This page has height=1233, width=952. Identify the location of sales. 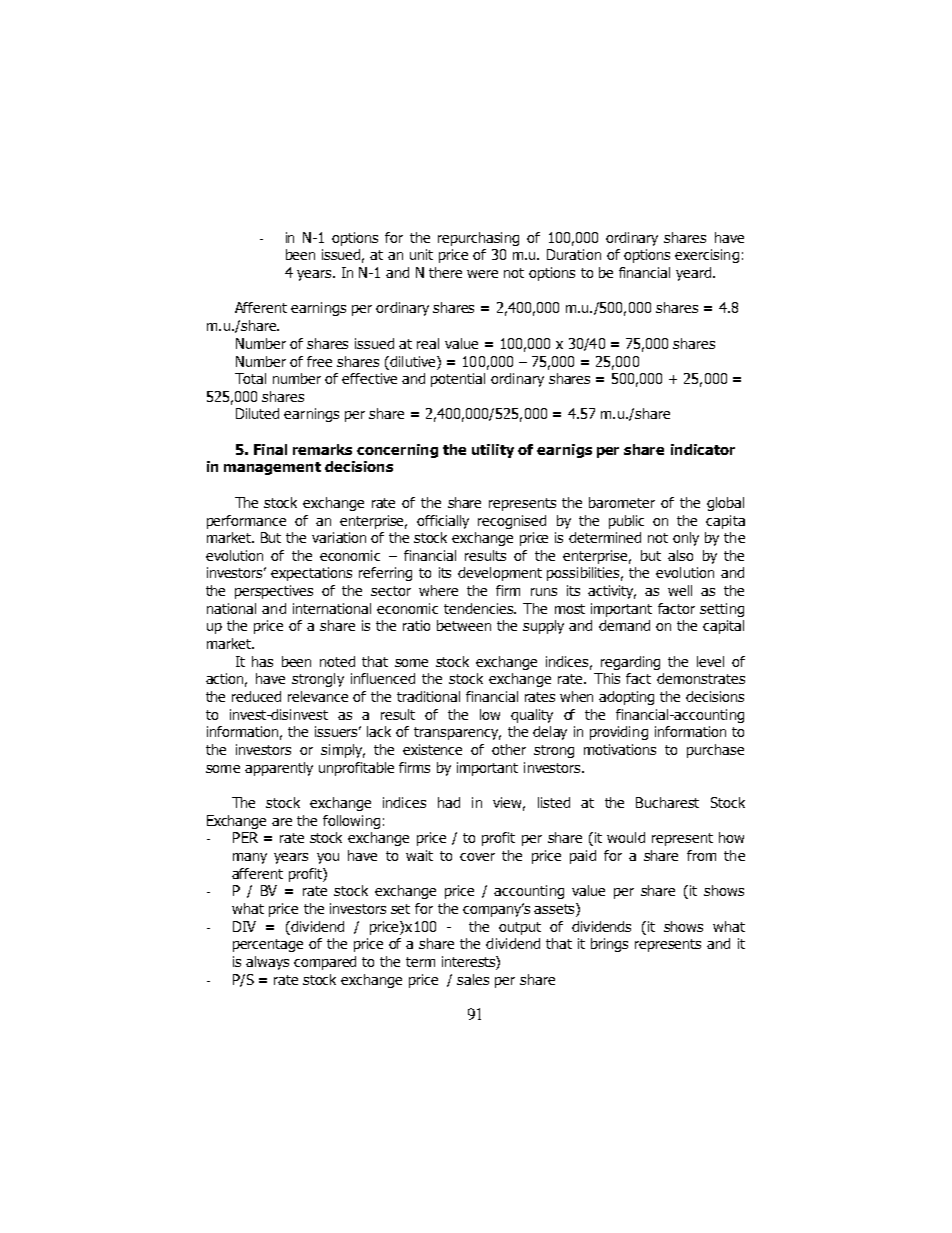
(473, 979).
